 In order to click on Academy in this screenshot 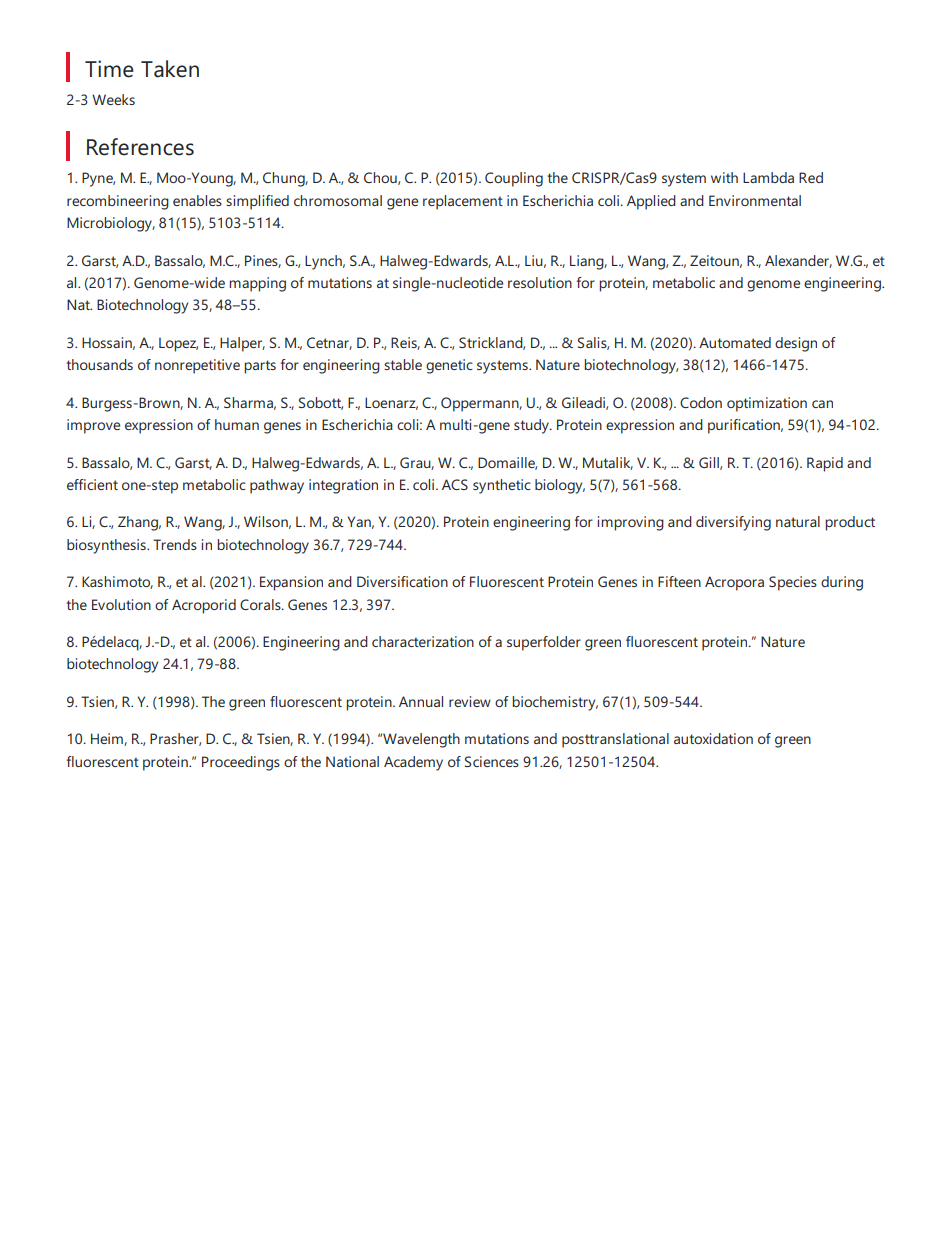, I will do `click(413, 763)`.
